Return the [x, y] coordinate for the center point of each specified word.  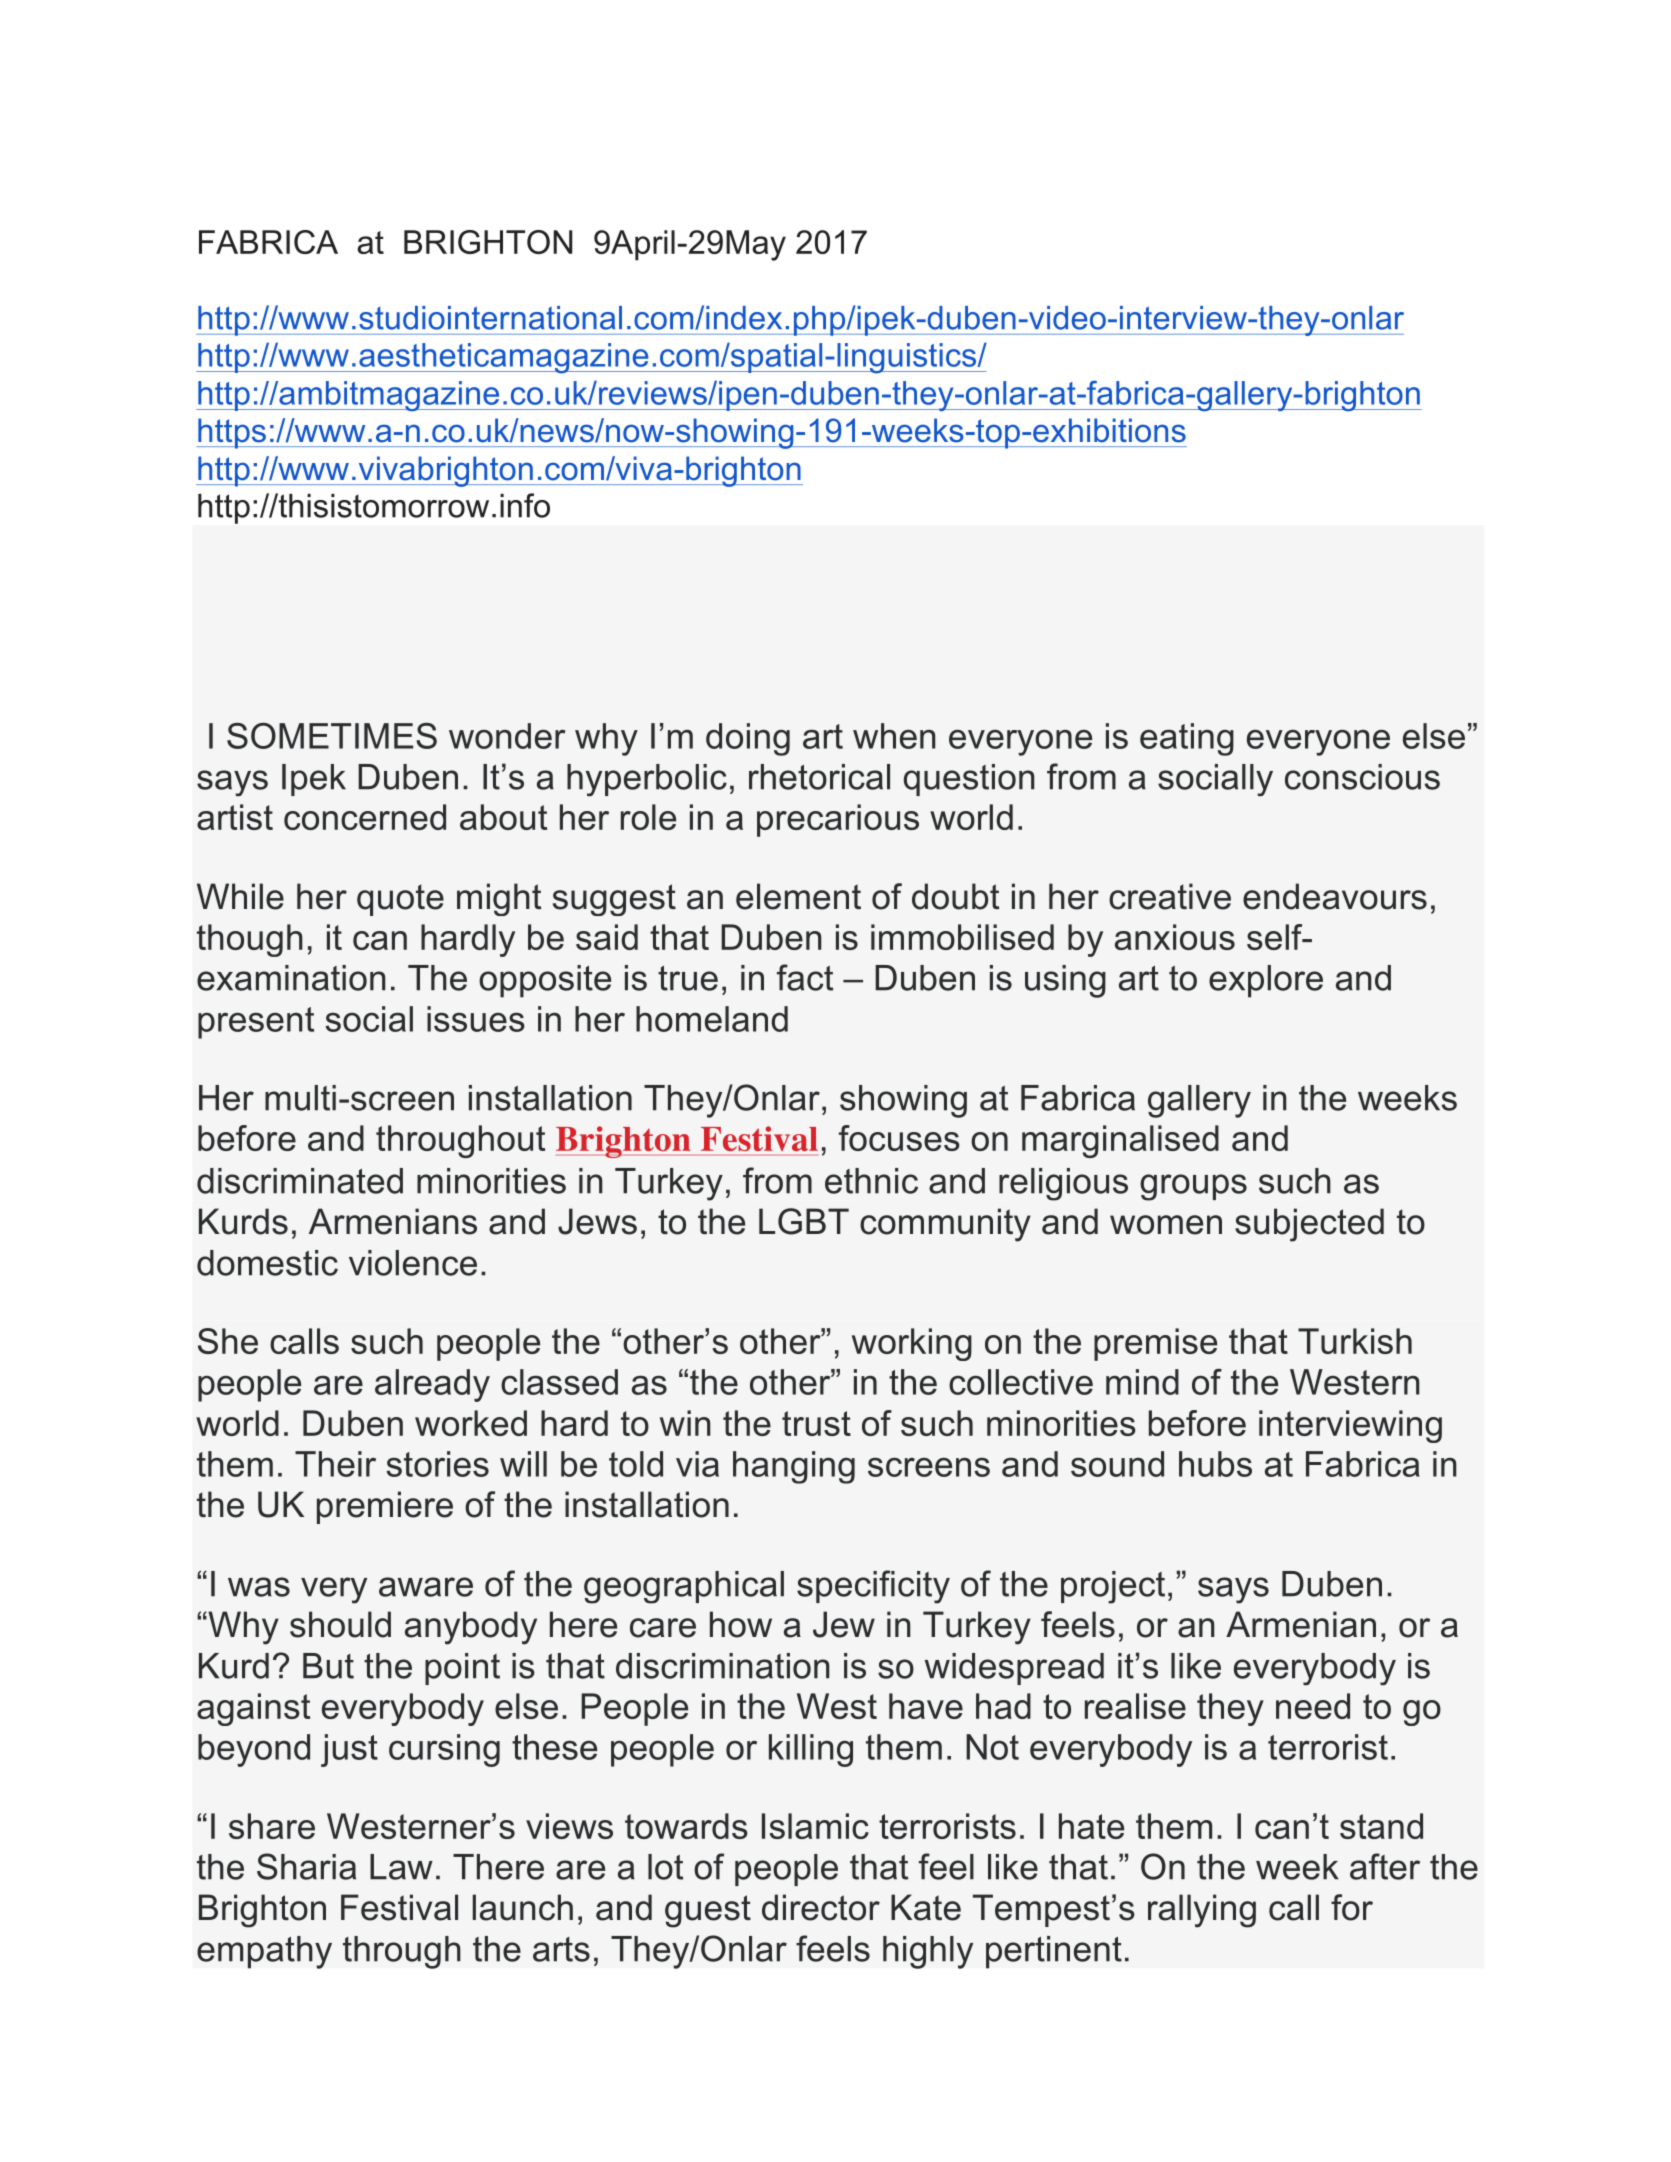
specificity [873, 1587]
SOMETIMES [332, 735]
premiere [385, 1507]
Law [401, 1867]
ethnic [871, 1181]
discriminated [300, 1181]
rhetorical [819, 777]
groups [1193, 1187]
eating [1187, 739]
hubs [1215, 1464]
